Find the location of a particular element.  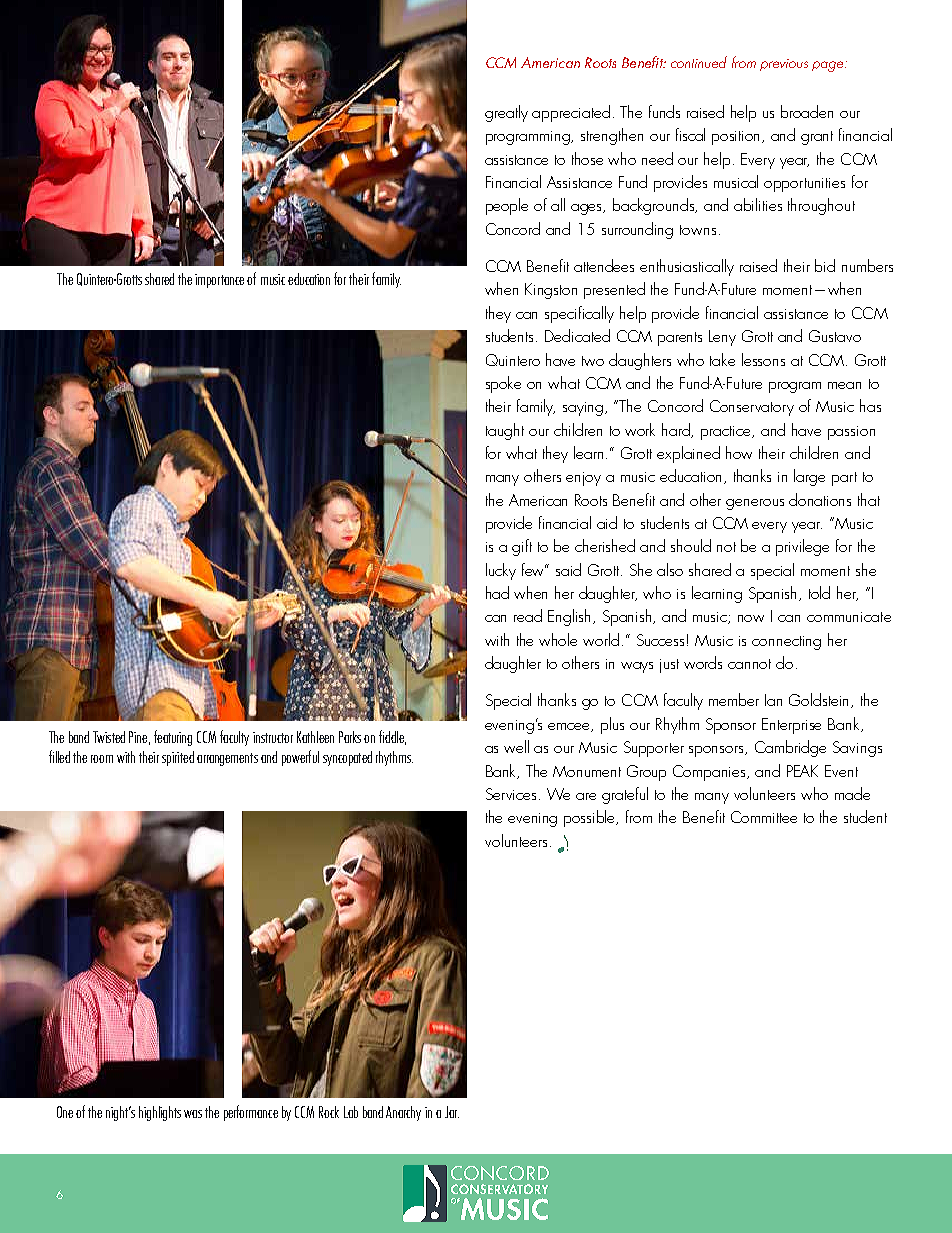

greatly is located at coordinates (506, 113).
